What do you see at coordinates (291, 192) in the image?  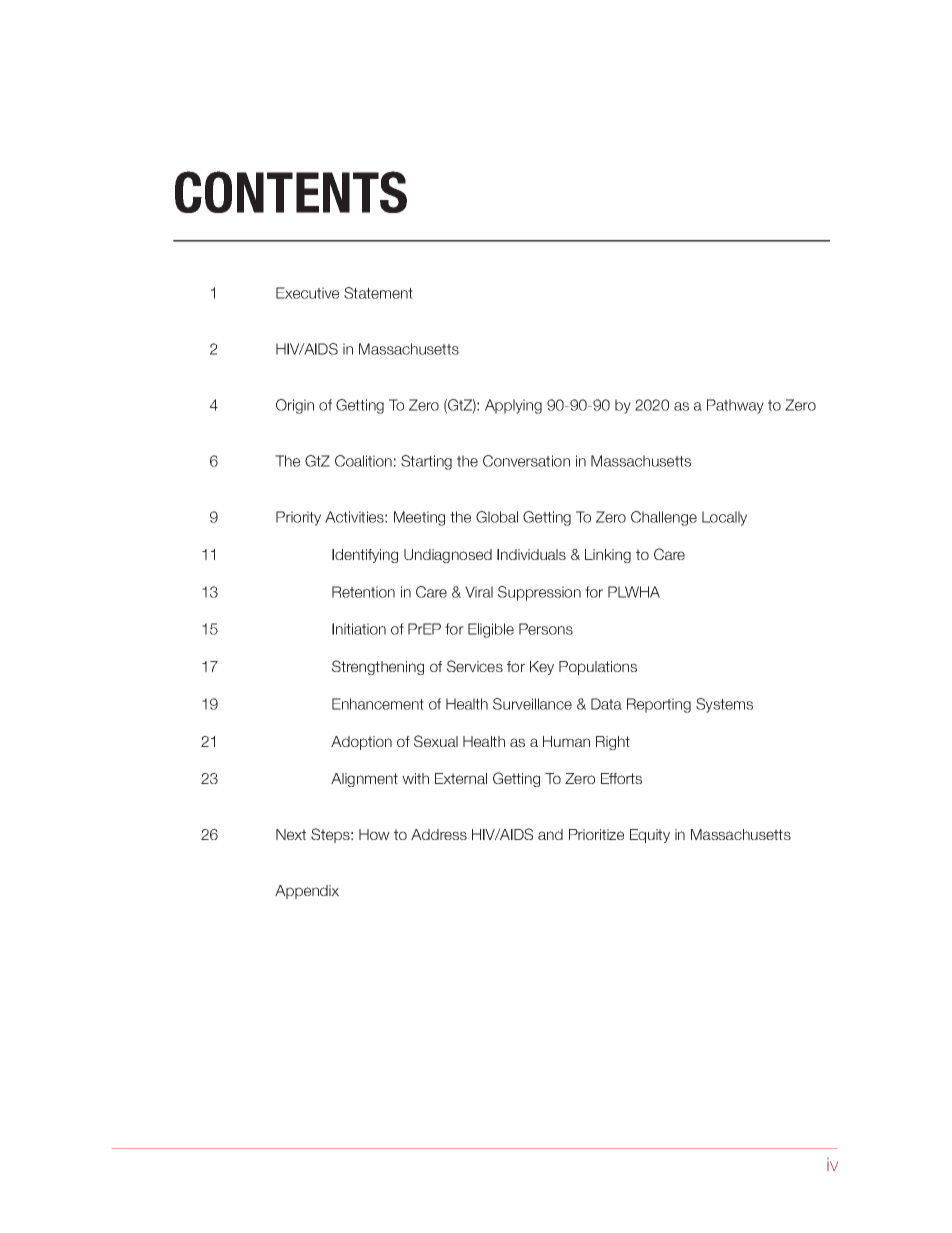 I see `CONTENTS` at bounding box center [291, 192].
